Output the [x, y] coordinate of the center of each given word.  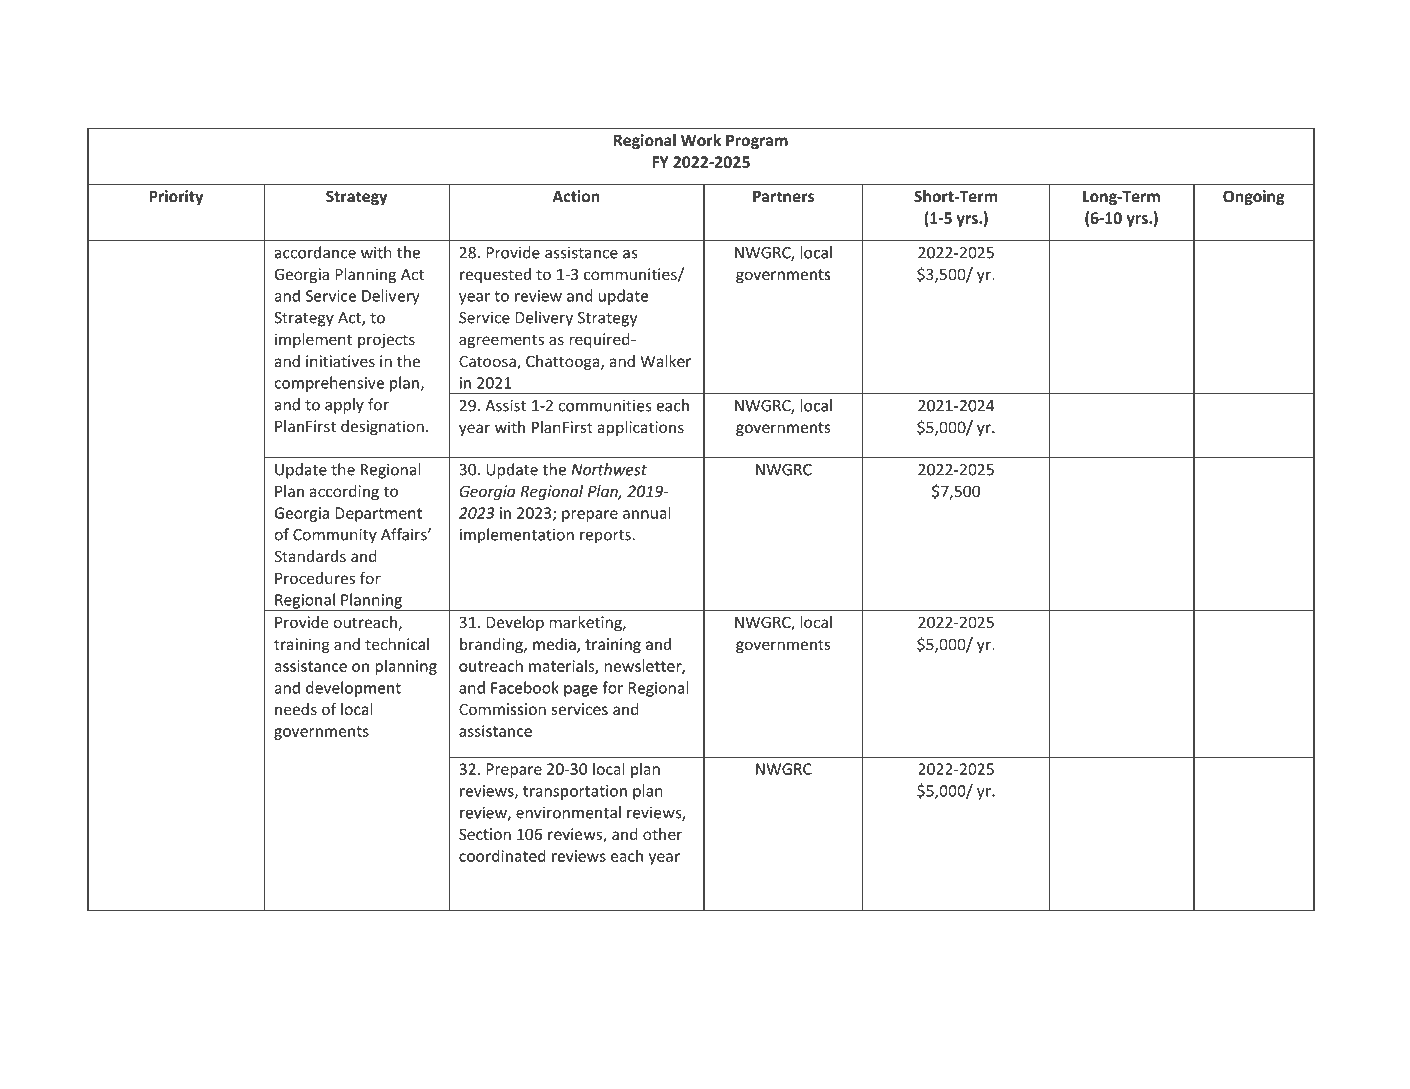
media [555, 645]
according [344, 492]
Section [485, 834]
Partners [783, 196]
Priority [176, 197]
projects [386, 340]
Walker [666, 361]
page [581, 691]
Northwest [609, 469]
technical [397, 644]
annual [647, 512]
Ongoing [1254, 197]
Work [701, 140]
